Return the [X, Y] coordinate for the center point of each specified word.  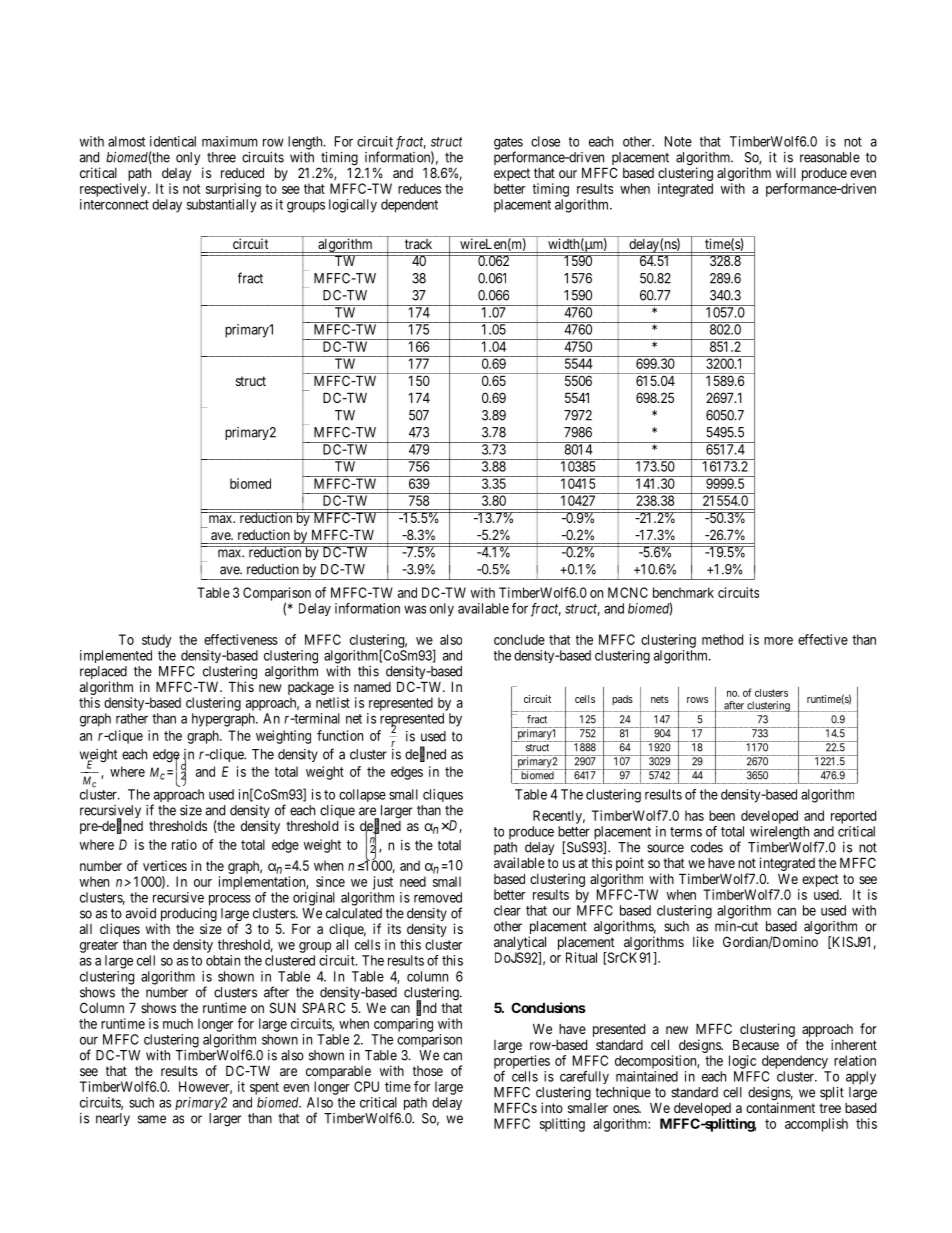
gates [508, 144]
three [221, 157]
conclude [519, 639]
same [152, 1119]
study [157, 641]
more [778, 641]
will [786, 172]
